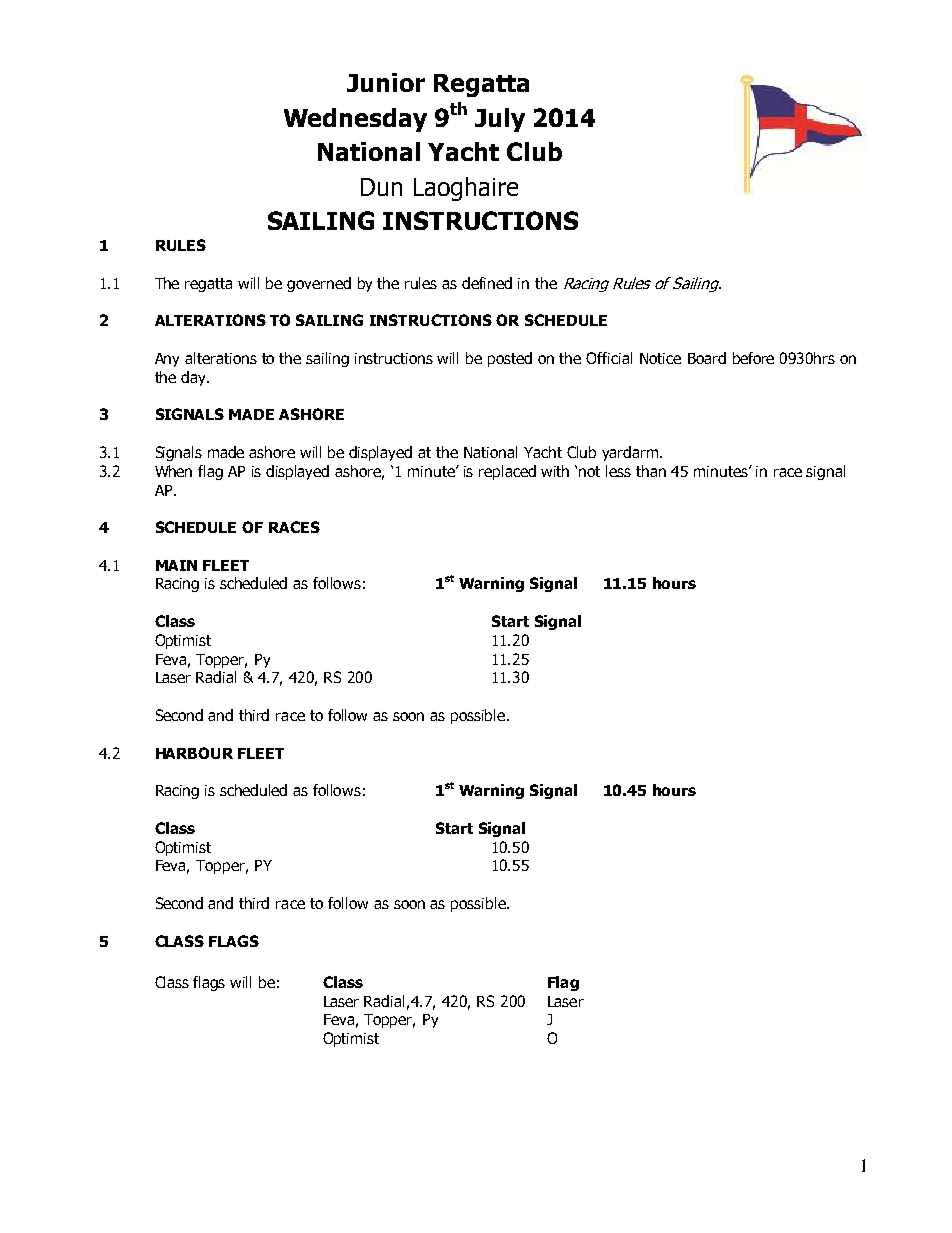 The height and width of the screenshot is (1233, 952). Describe the element at coordinates (194, 753) in the screenshot. I see `HARBOUR` at that location.
